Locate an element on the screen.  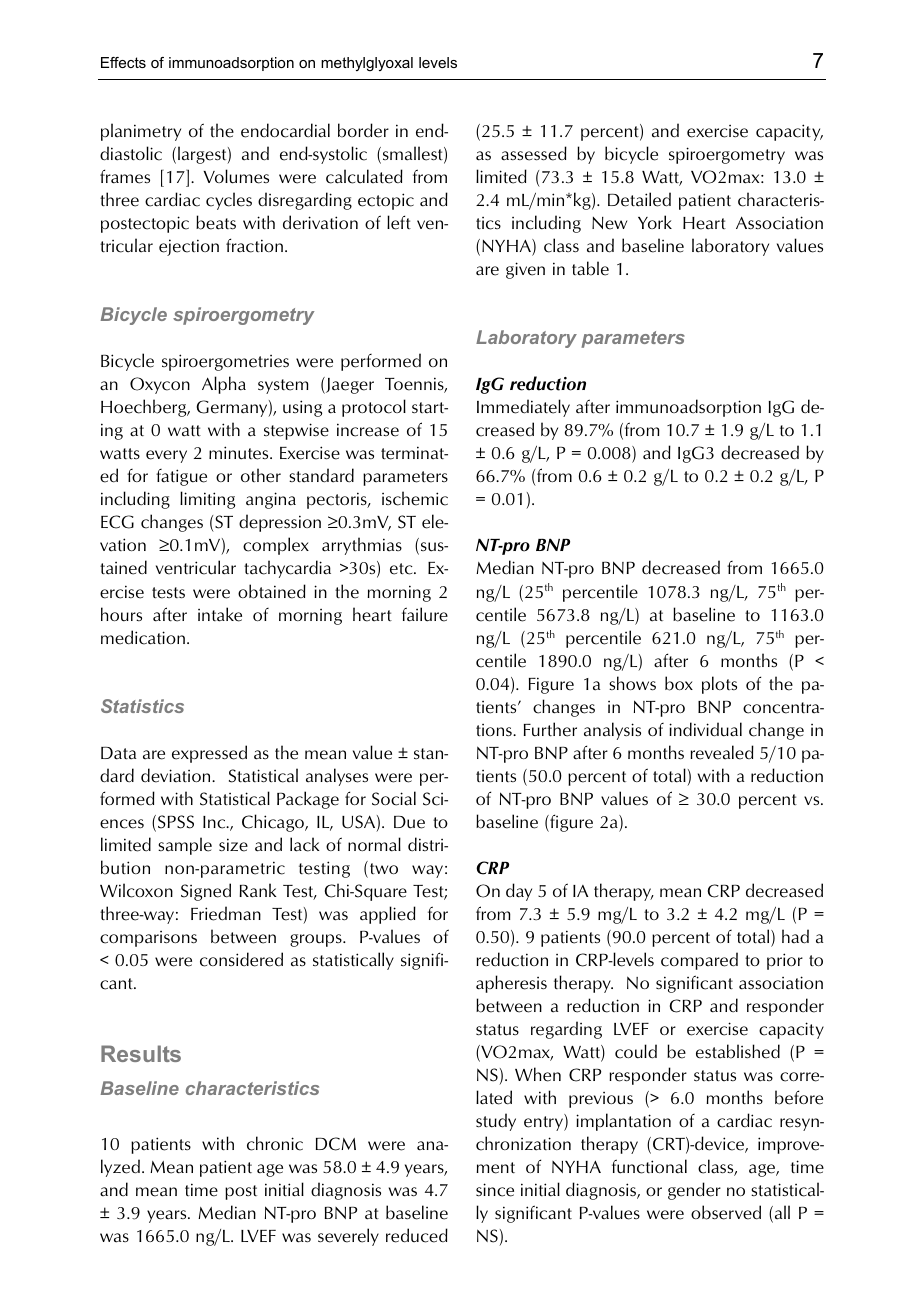
chronic is located at coordinates (275, 1143).
